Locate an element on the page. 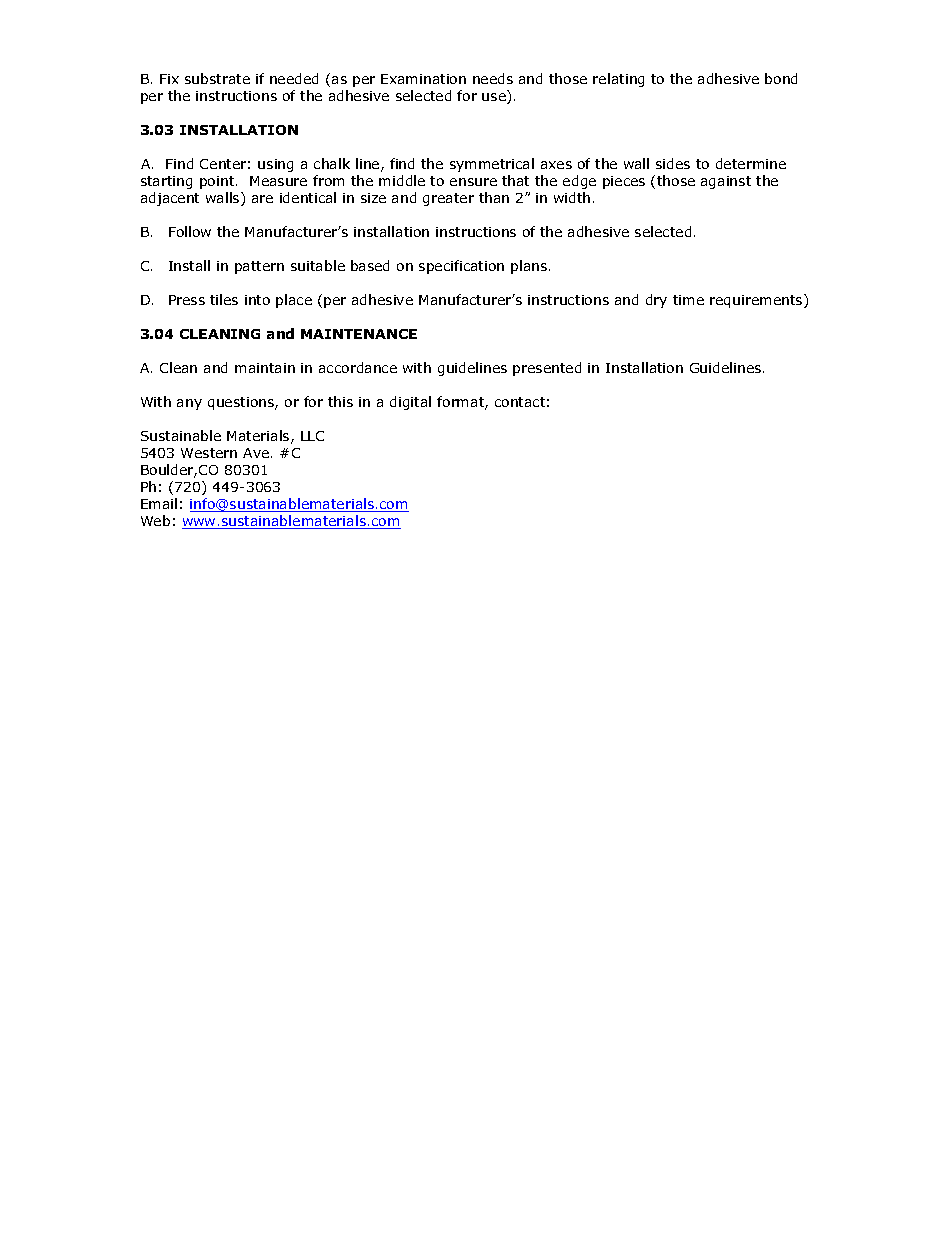 The height and width of the page is (1233, 952). greater is located at coordinates (448, 199).
